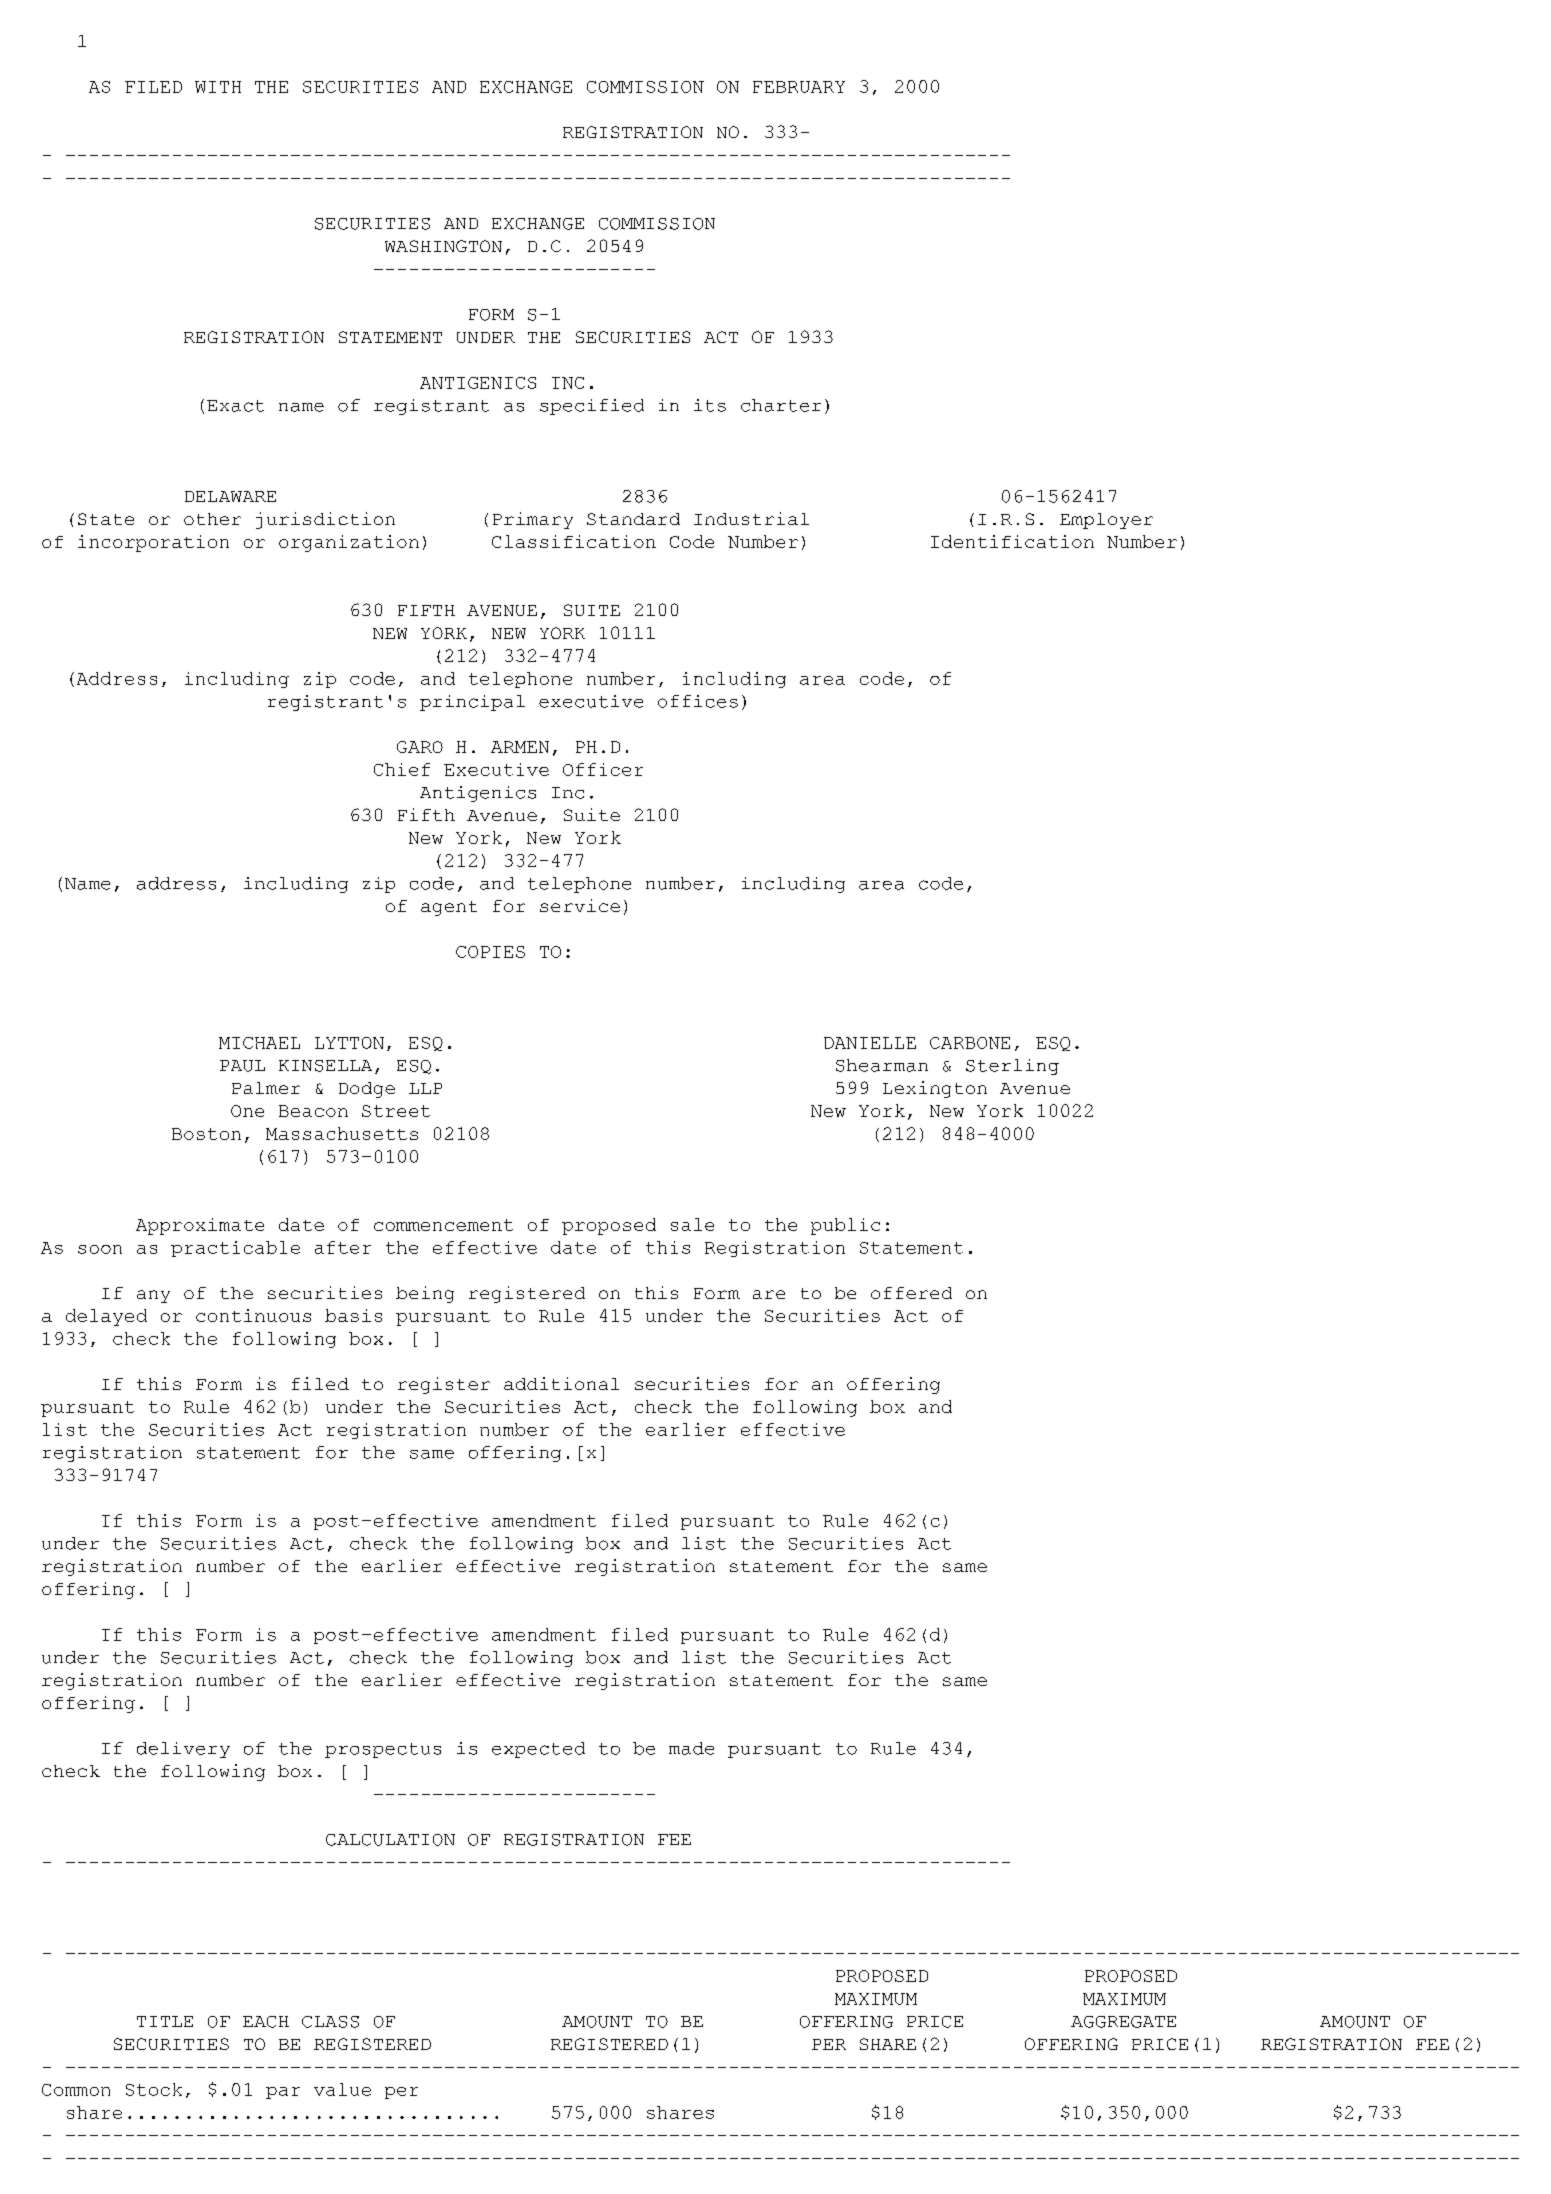  What do you see at coordinates (1012, 541) in the image?
I see `Identification` at bounding box center [1012, 541].
